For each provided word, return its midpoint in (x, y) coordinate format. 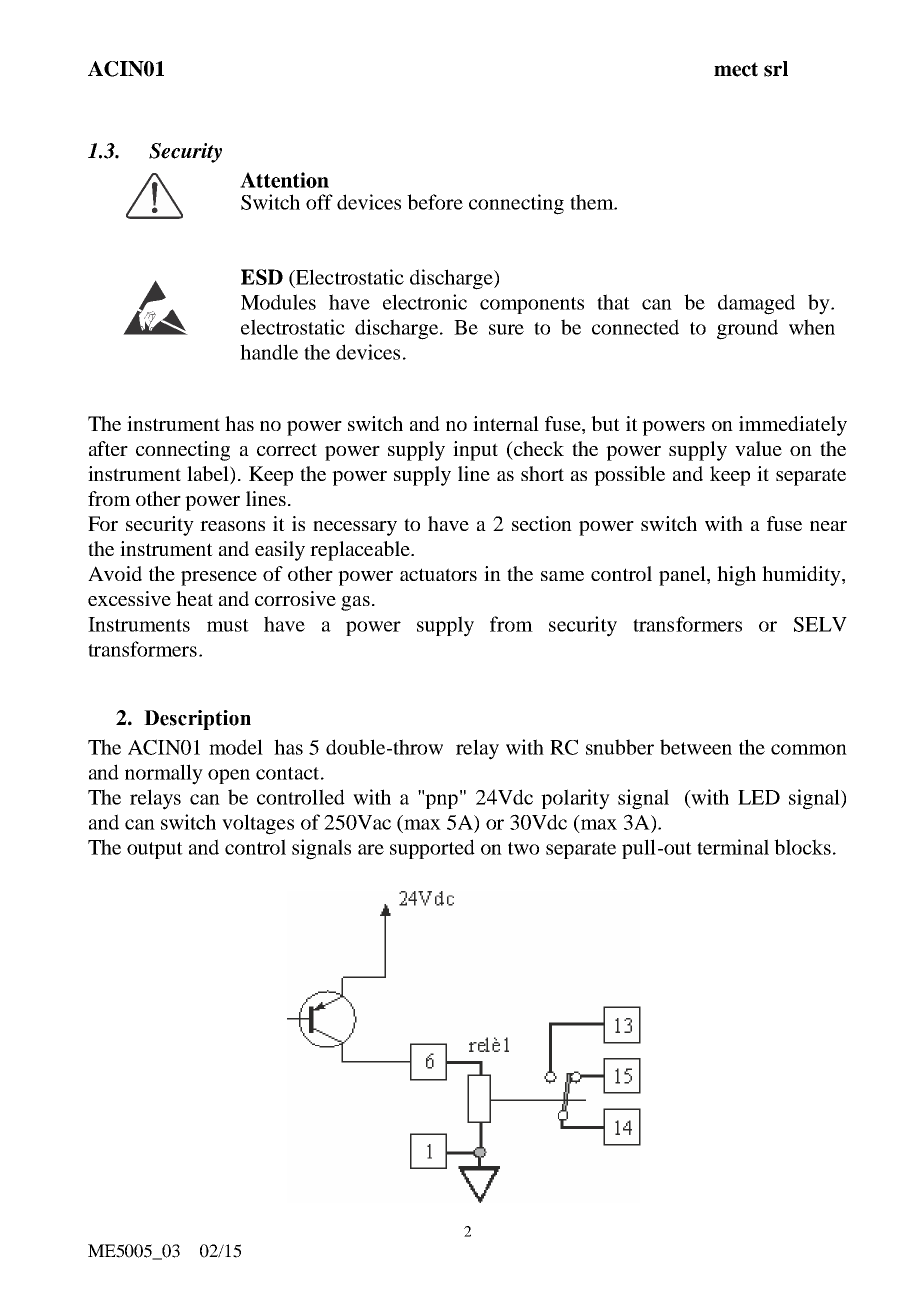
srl (776, 69)
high (736, 576)
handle (269, 352)
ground (747, 329)
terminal (733, 847)
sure (506, 329)
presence (219, 578)
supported (432, 849)
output (155, 850)
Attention (284, 180)
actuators (438, 574)
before (435, 202)
